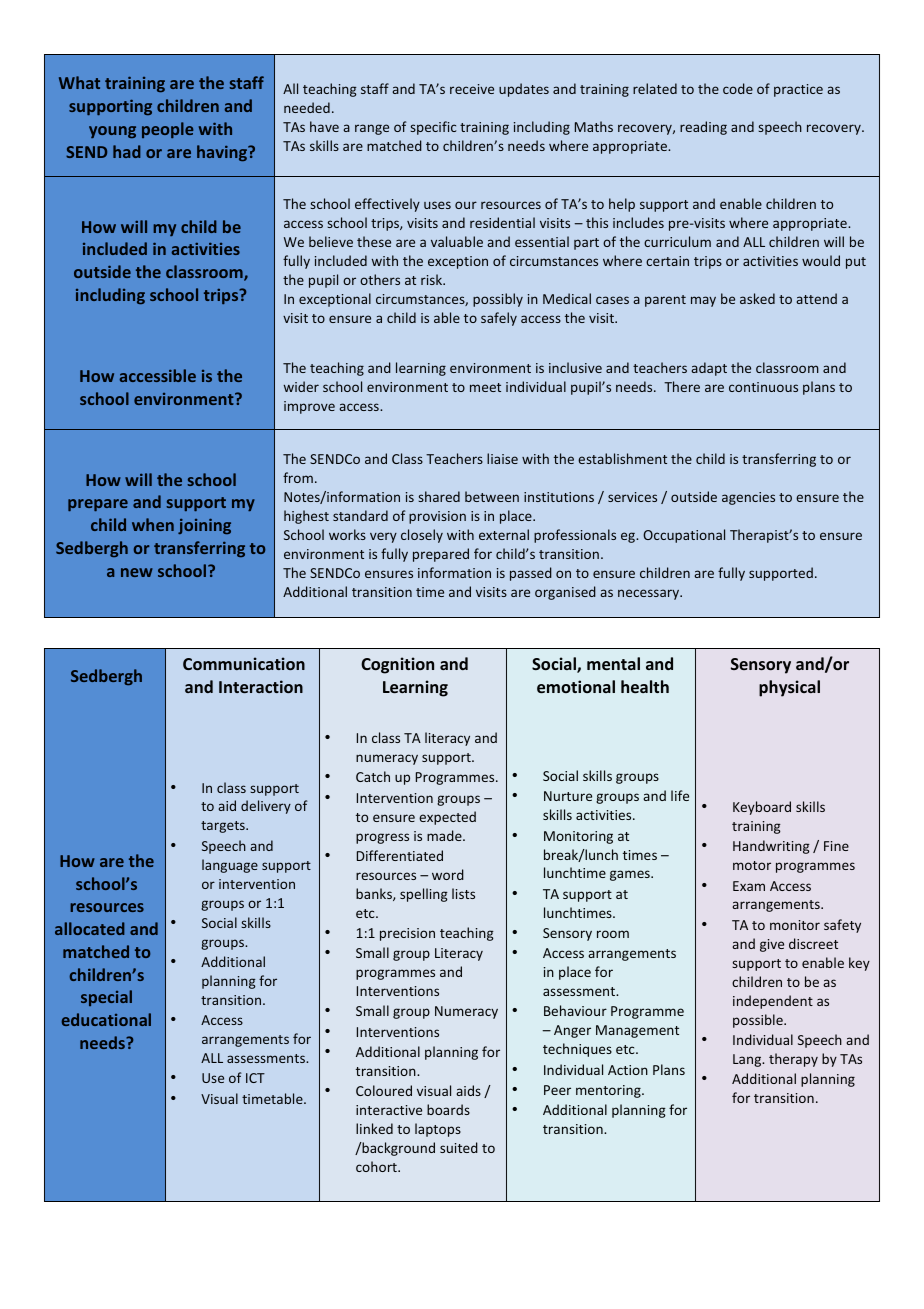 Image resolution: width=924 pixels, height=1309 pixels. Describe the element at coordinates (224, 827) in the page. I see `targets` at that location.
